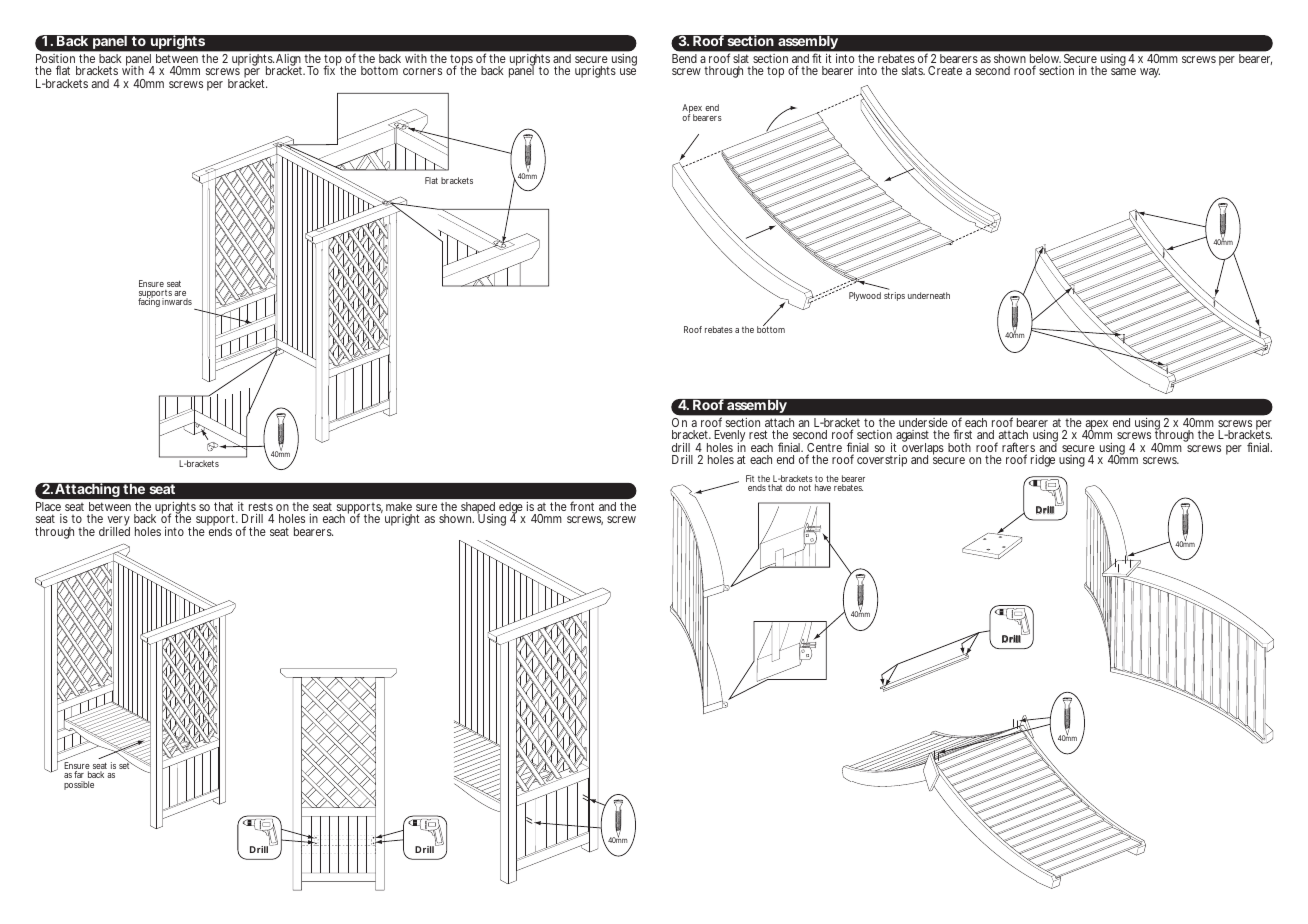  I want to click on corners, so click(422, 71).
